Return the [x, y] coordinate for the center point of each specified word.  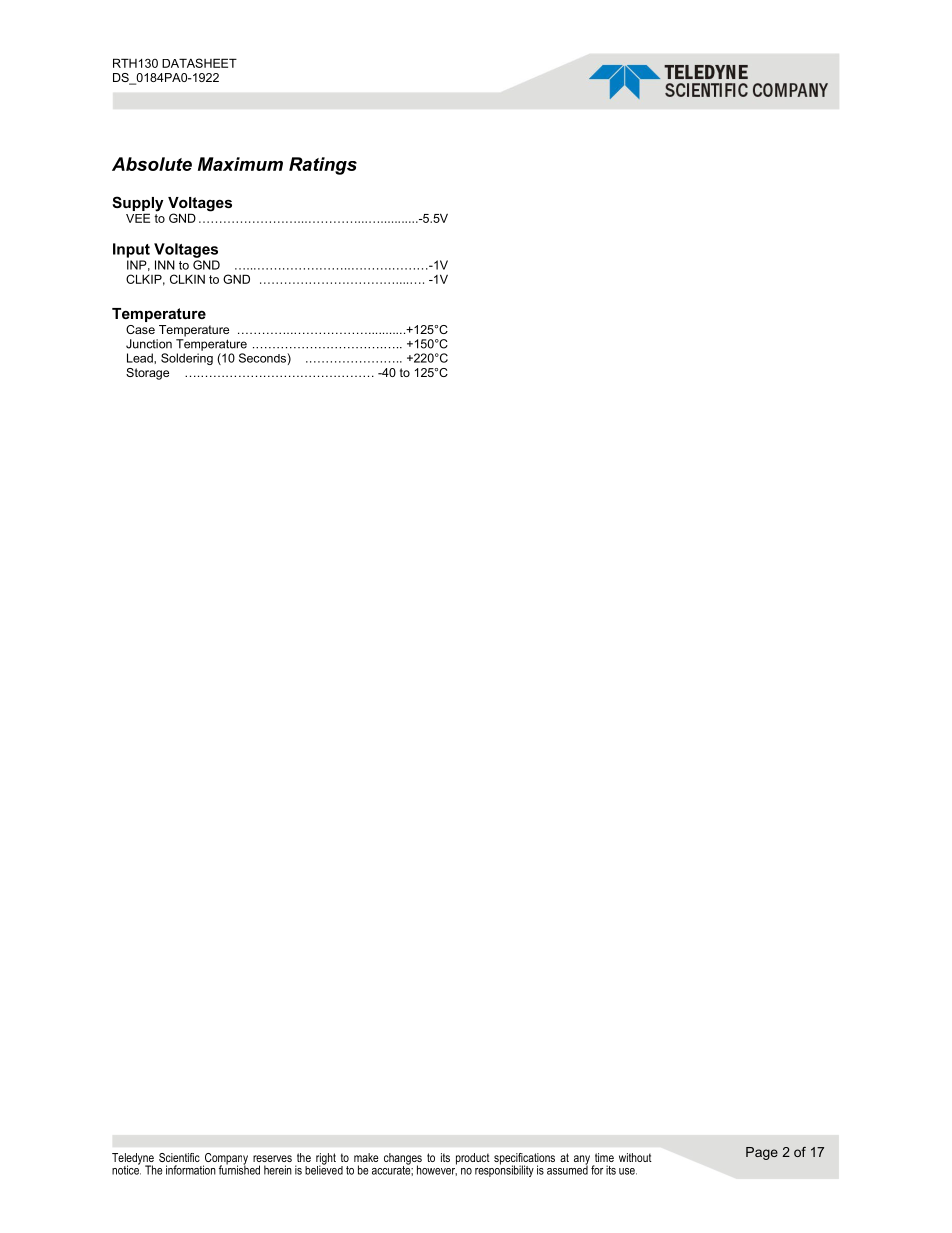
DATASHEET [199, 63]
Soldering [187, 359]
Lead [141, 358]
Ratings [323, 166]
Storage [147, 374]
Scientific [179, 1157]
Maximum [240, 164]
